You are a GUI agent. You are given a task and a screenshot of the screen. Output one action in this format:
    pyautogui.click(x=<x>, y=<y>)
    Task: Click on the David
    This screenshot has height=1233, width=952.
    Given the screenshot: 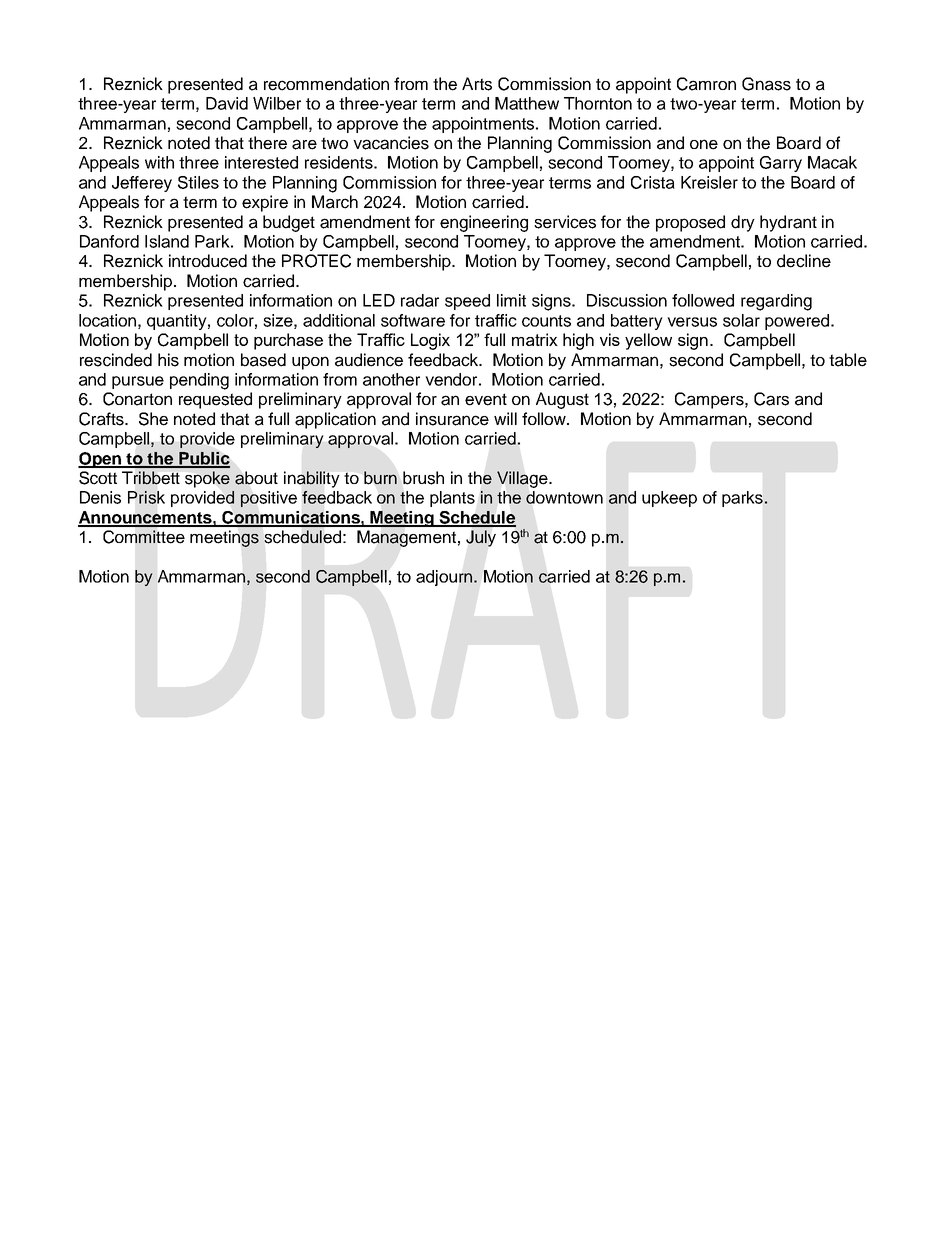 What is the action you would take?
    pyautogui.click(x=227, y=103)
